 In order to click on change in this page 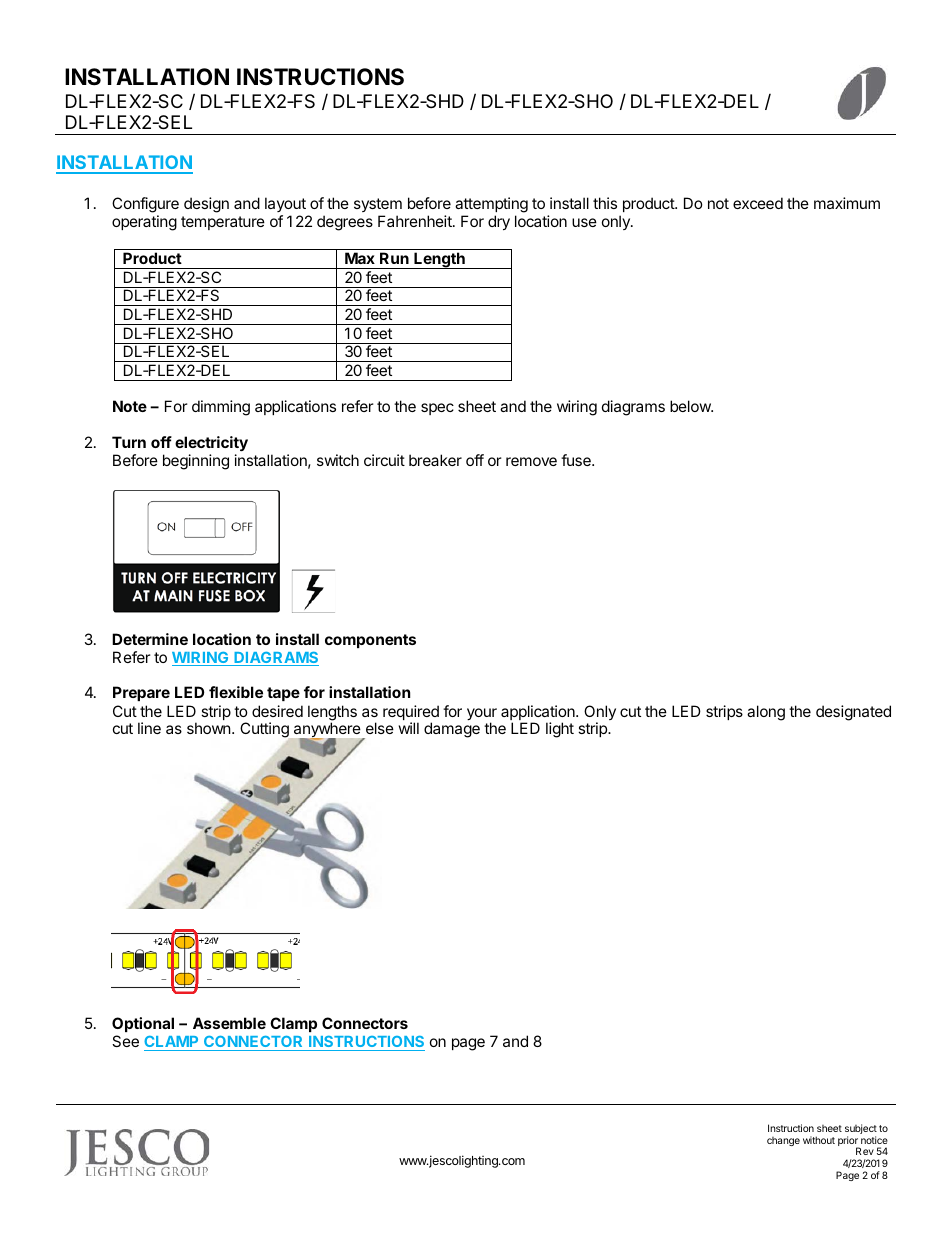, I will do `click(783, 1141)`.
